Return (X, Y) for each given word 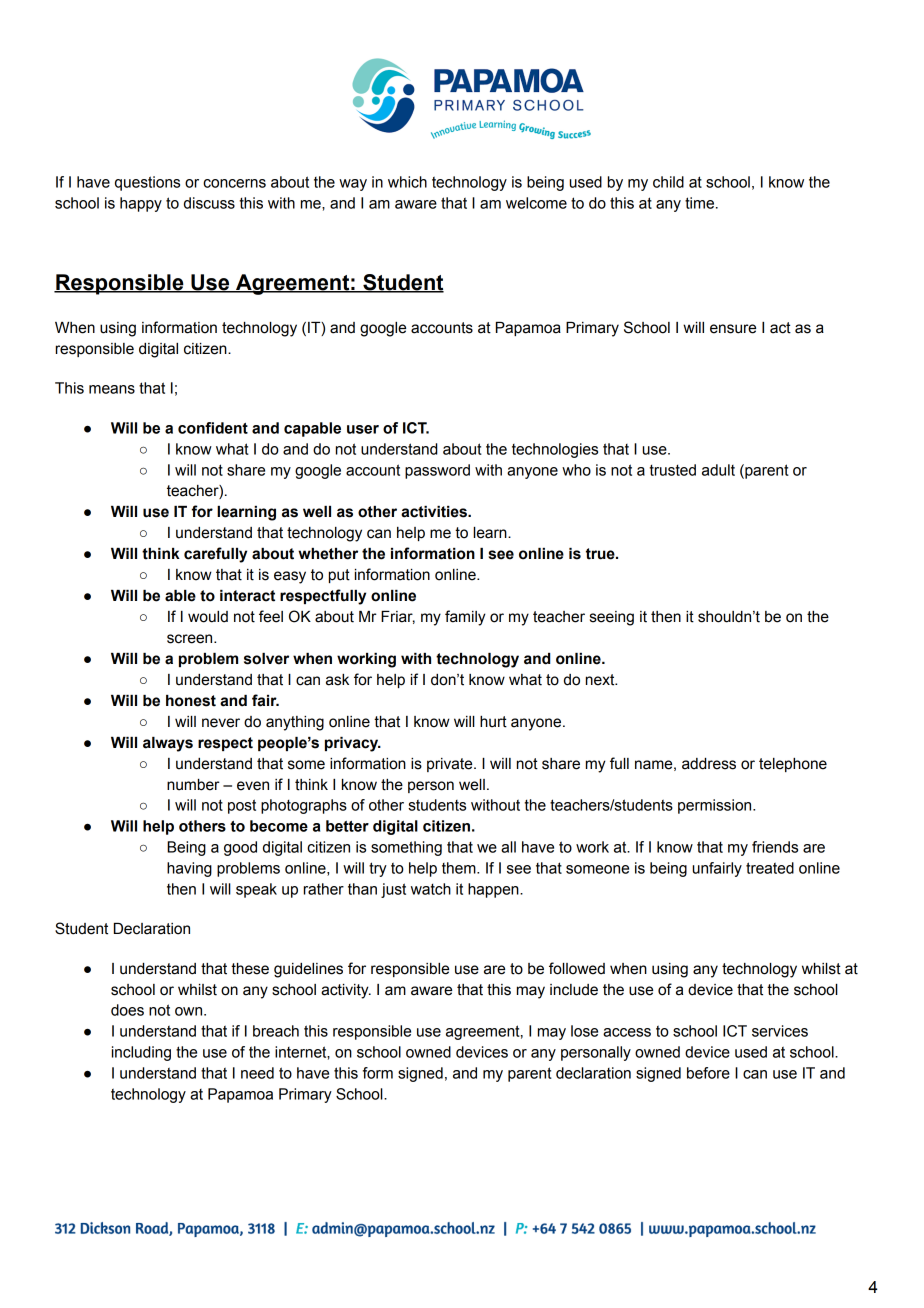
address (709, 764)
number (193, 785)
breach (276, 1031)
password (437, 471)
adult (718, 470)
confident (213, 428)
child (668, 182)
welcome (536, 203)
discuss (209, 203)
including (141, 1053)
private (451, 765)
